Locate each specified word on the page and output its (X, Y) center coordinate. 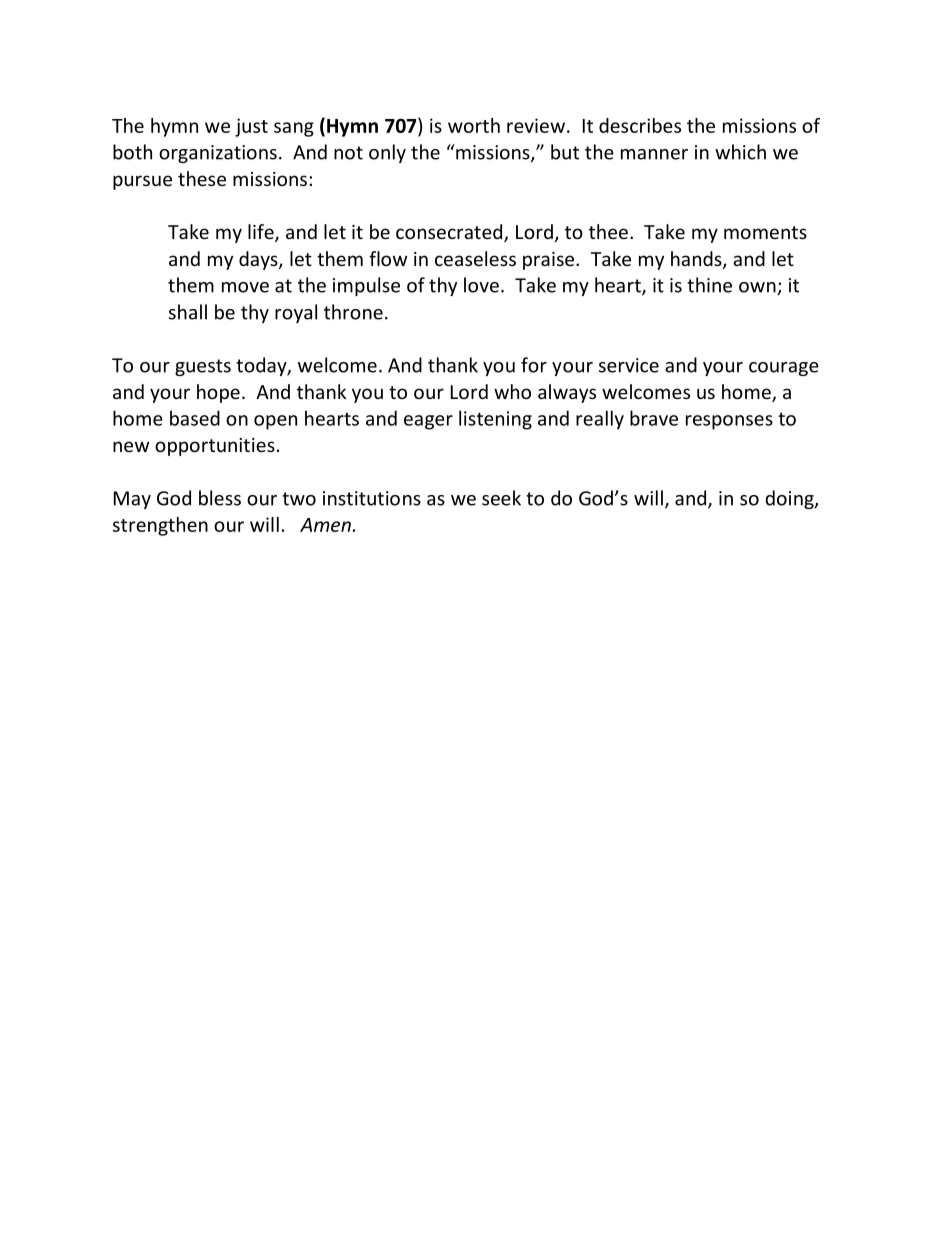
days (259, 260)
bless (220, 498)
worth (474, 125)
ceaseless (475, 258)
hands (697, 260)
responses (729, 422)
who (512, 391)
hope (218, 393)
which (740, 152)
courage (784, 369)
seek (501, 498)
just (251, 127)
